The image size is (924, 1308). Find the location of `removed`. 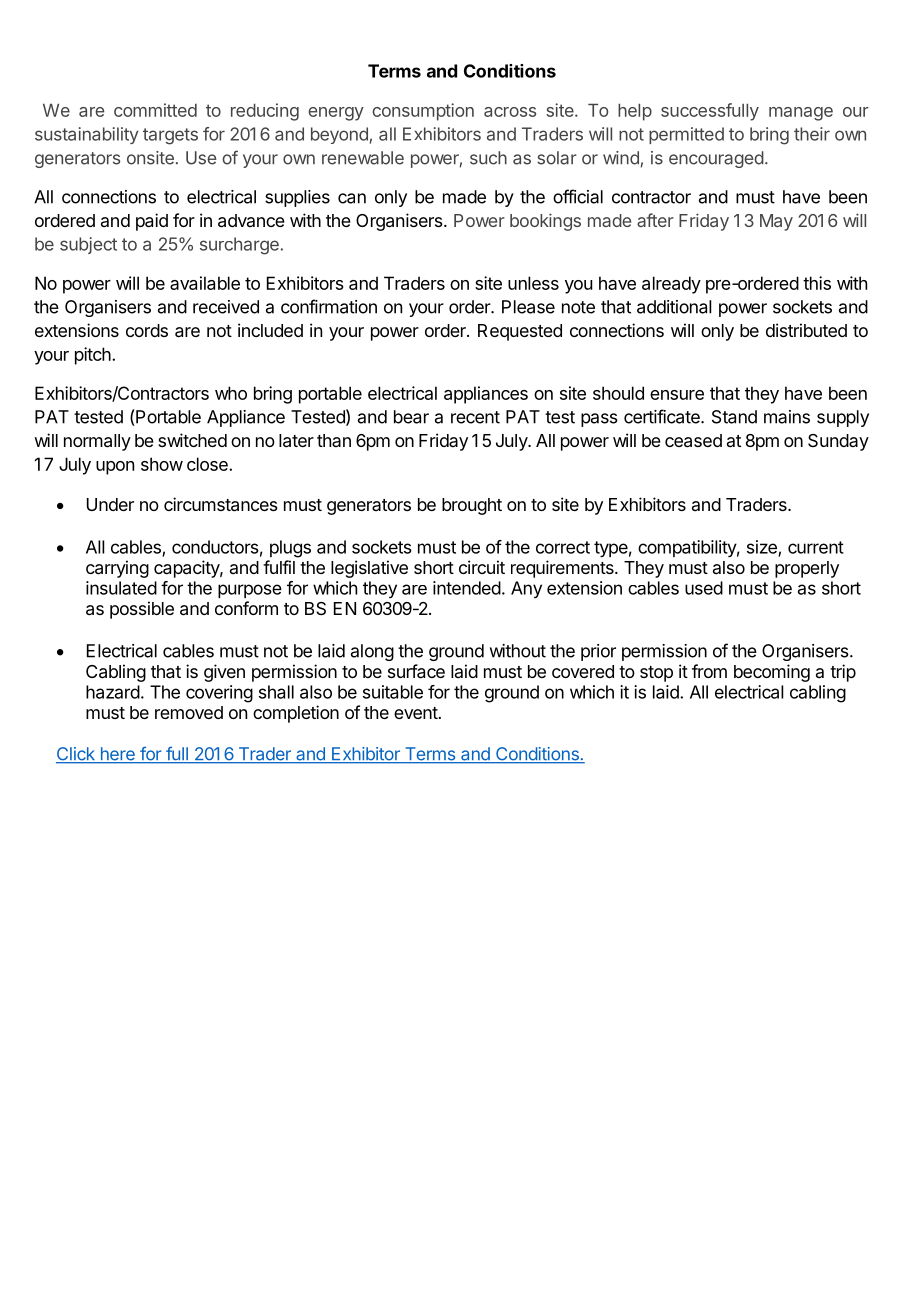

removed is located at coordinates (189, 712).
